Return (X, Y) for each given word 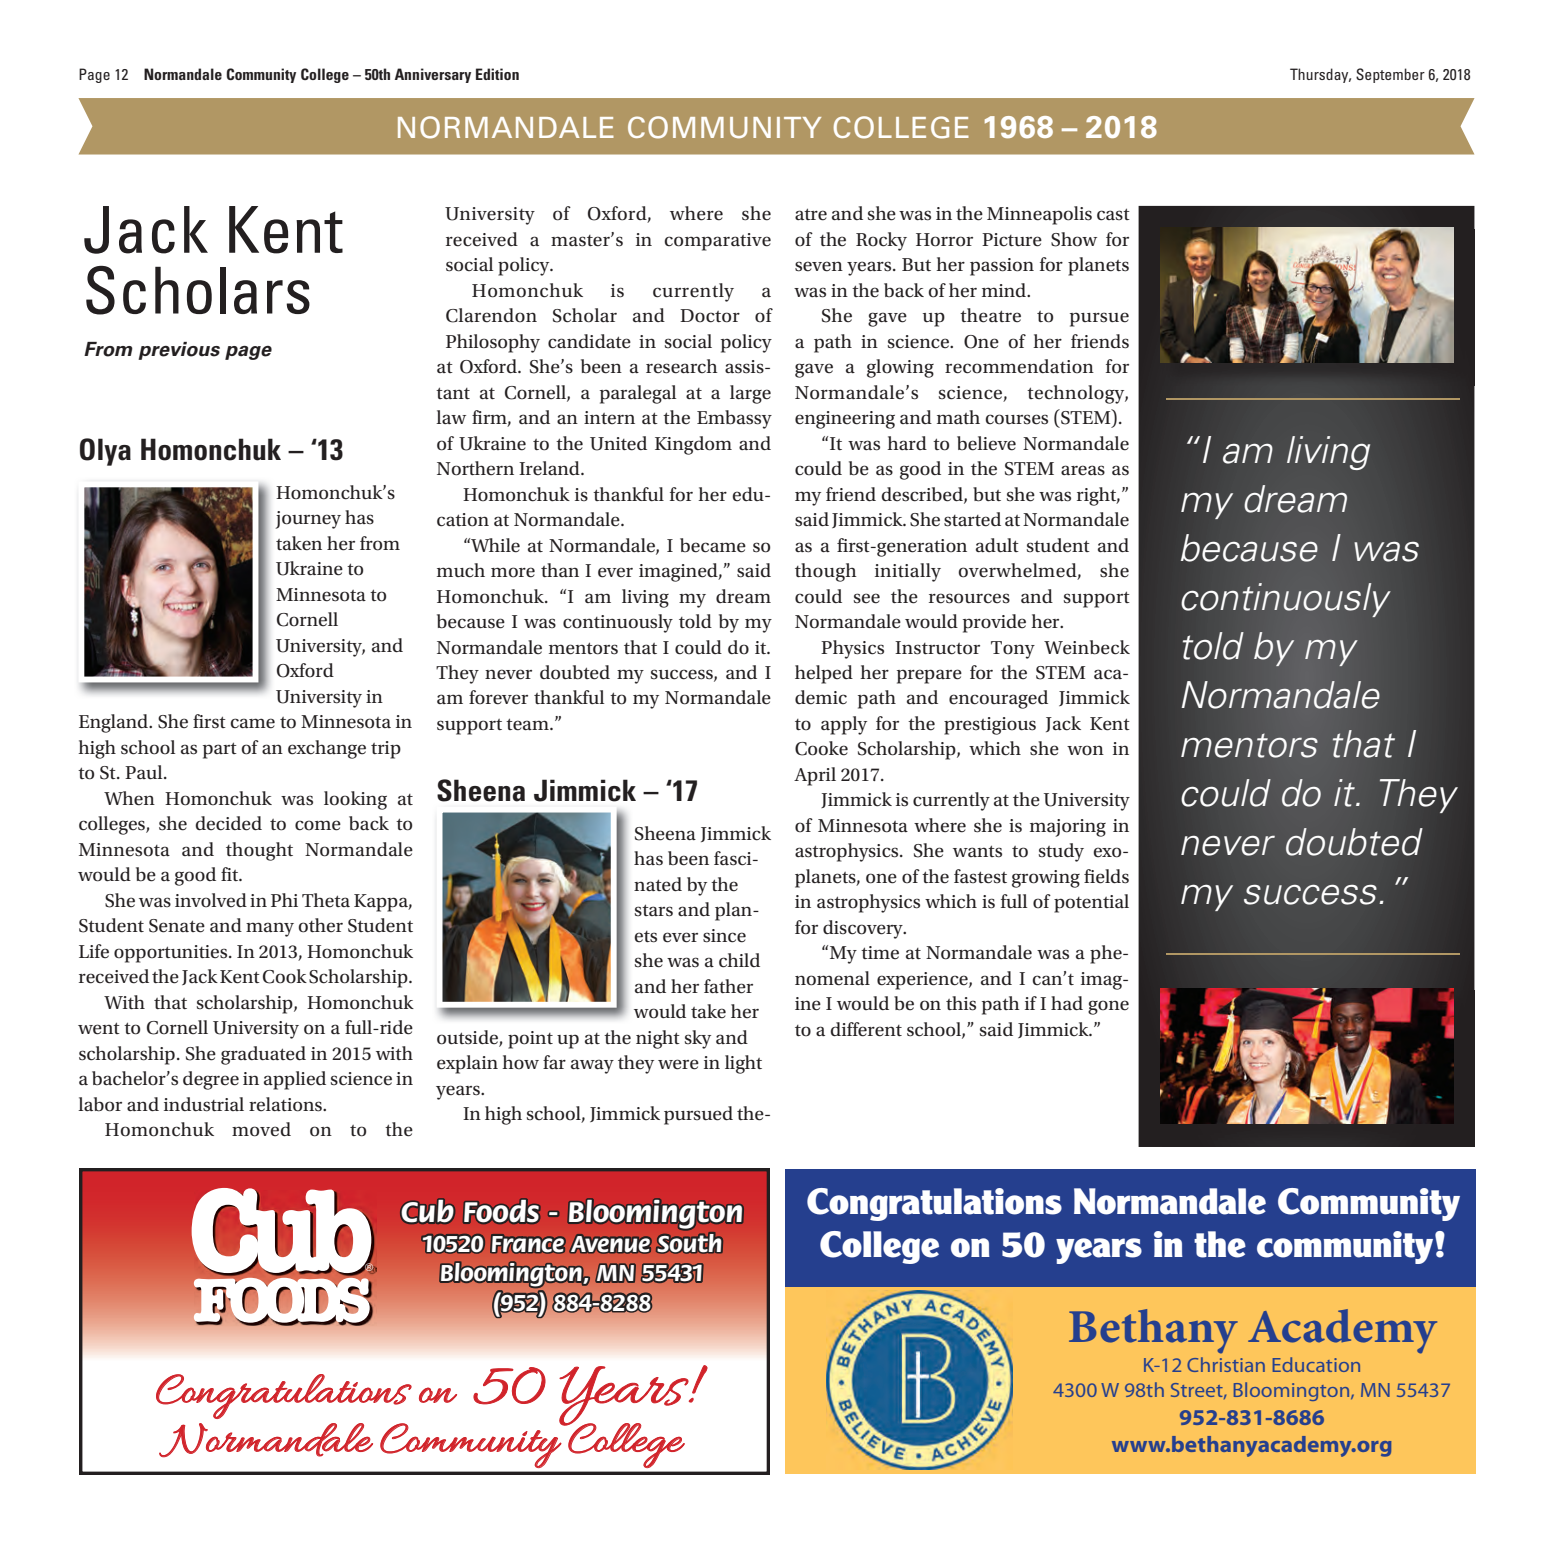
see (867, 598)
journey (308, 520)
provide (994, 623)
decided (228, 823)
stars (654, 910)
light (743, 1064)
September (1390, 75)
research (682, 366)
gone (1108, 1007)
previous (179, 351)
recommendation (1019, 366)
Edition (497, 74)
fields (1106, 876)
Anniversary (433, 75)
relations (286, 1104)
